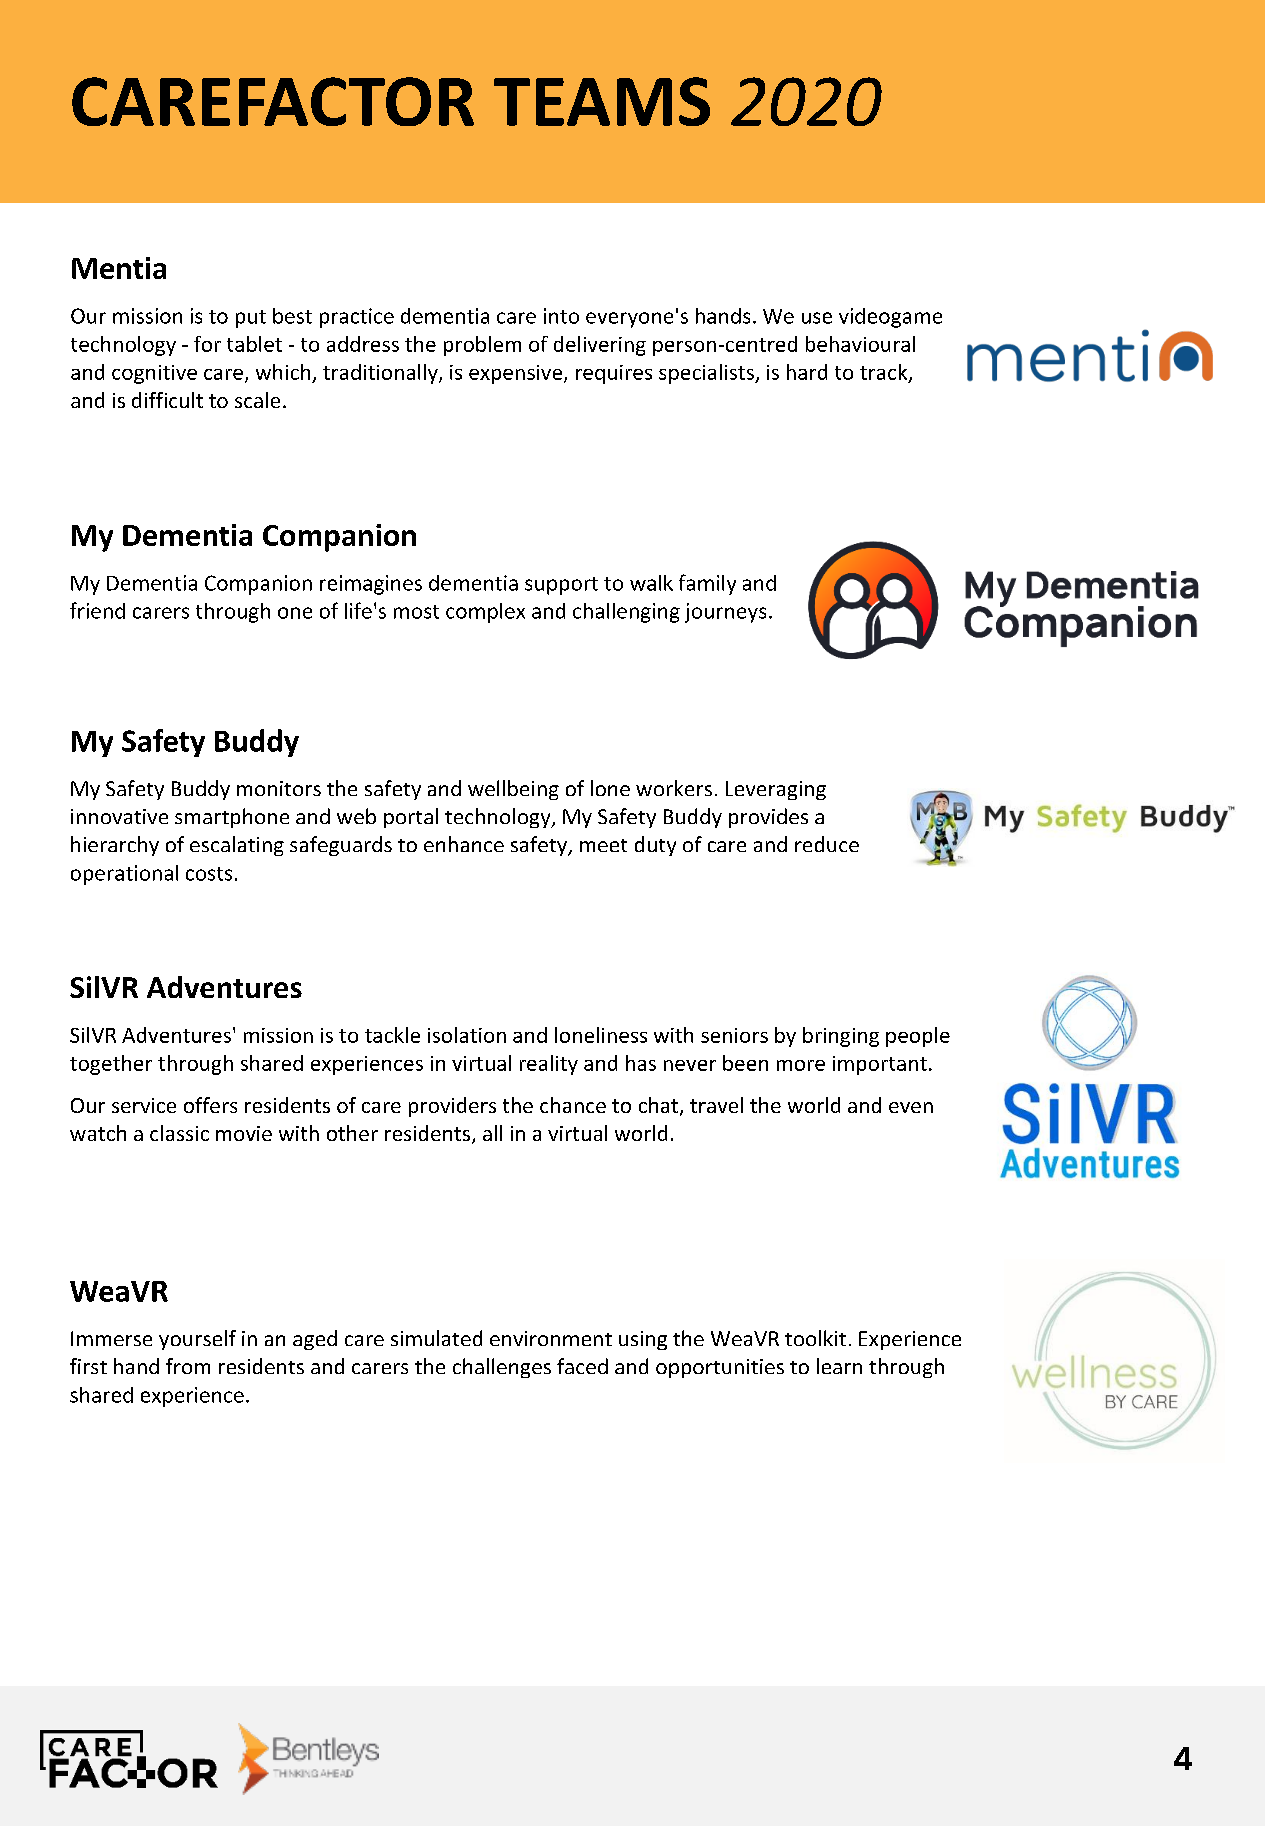  I want to click on isolation, so click(467, 1035).
